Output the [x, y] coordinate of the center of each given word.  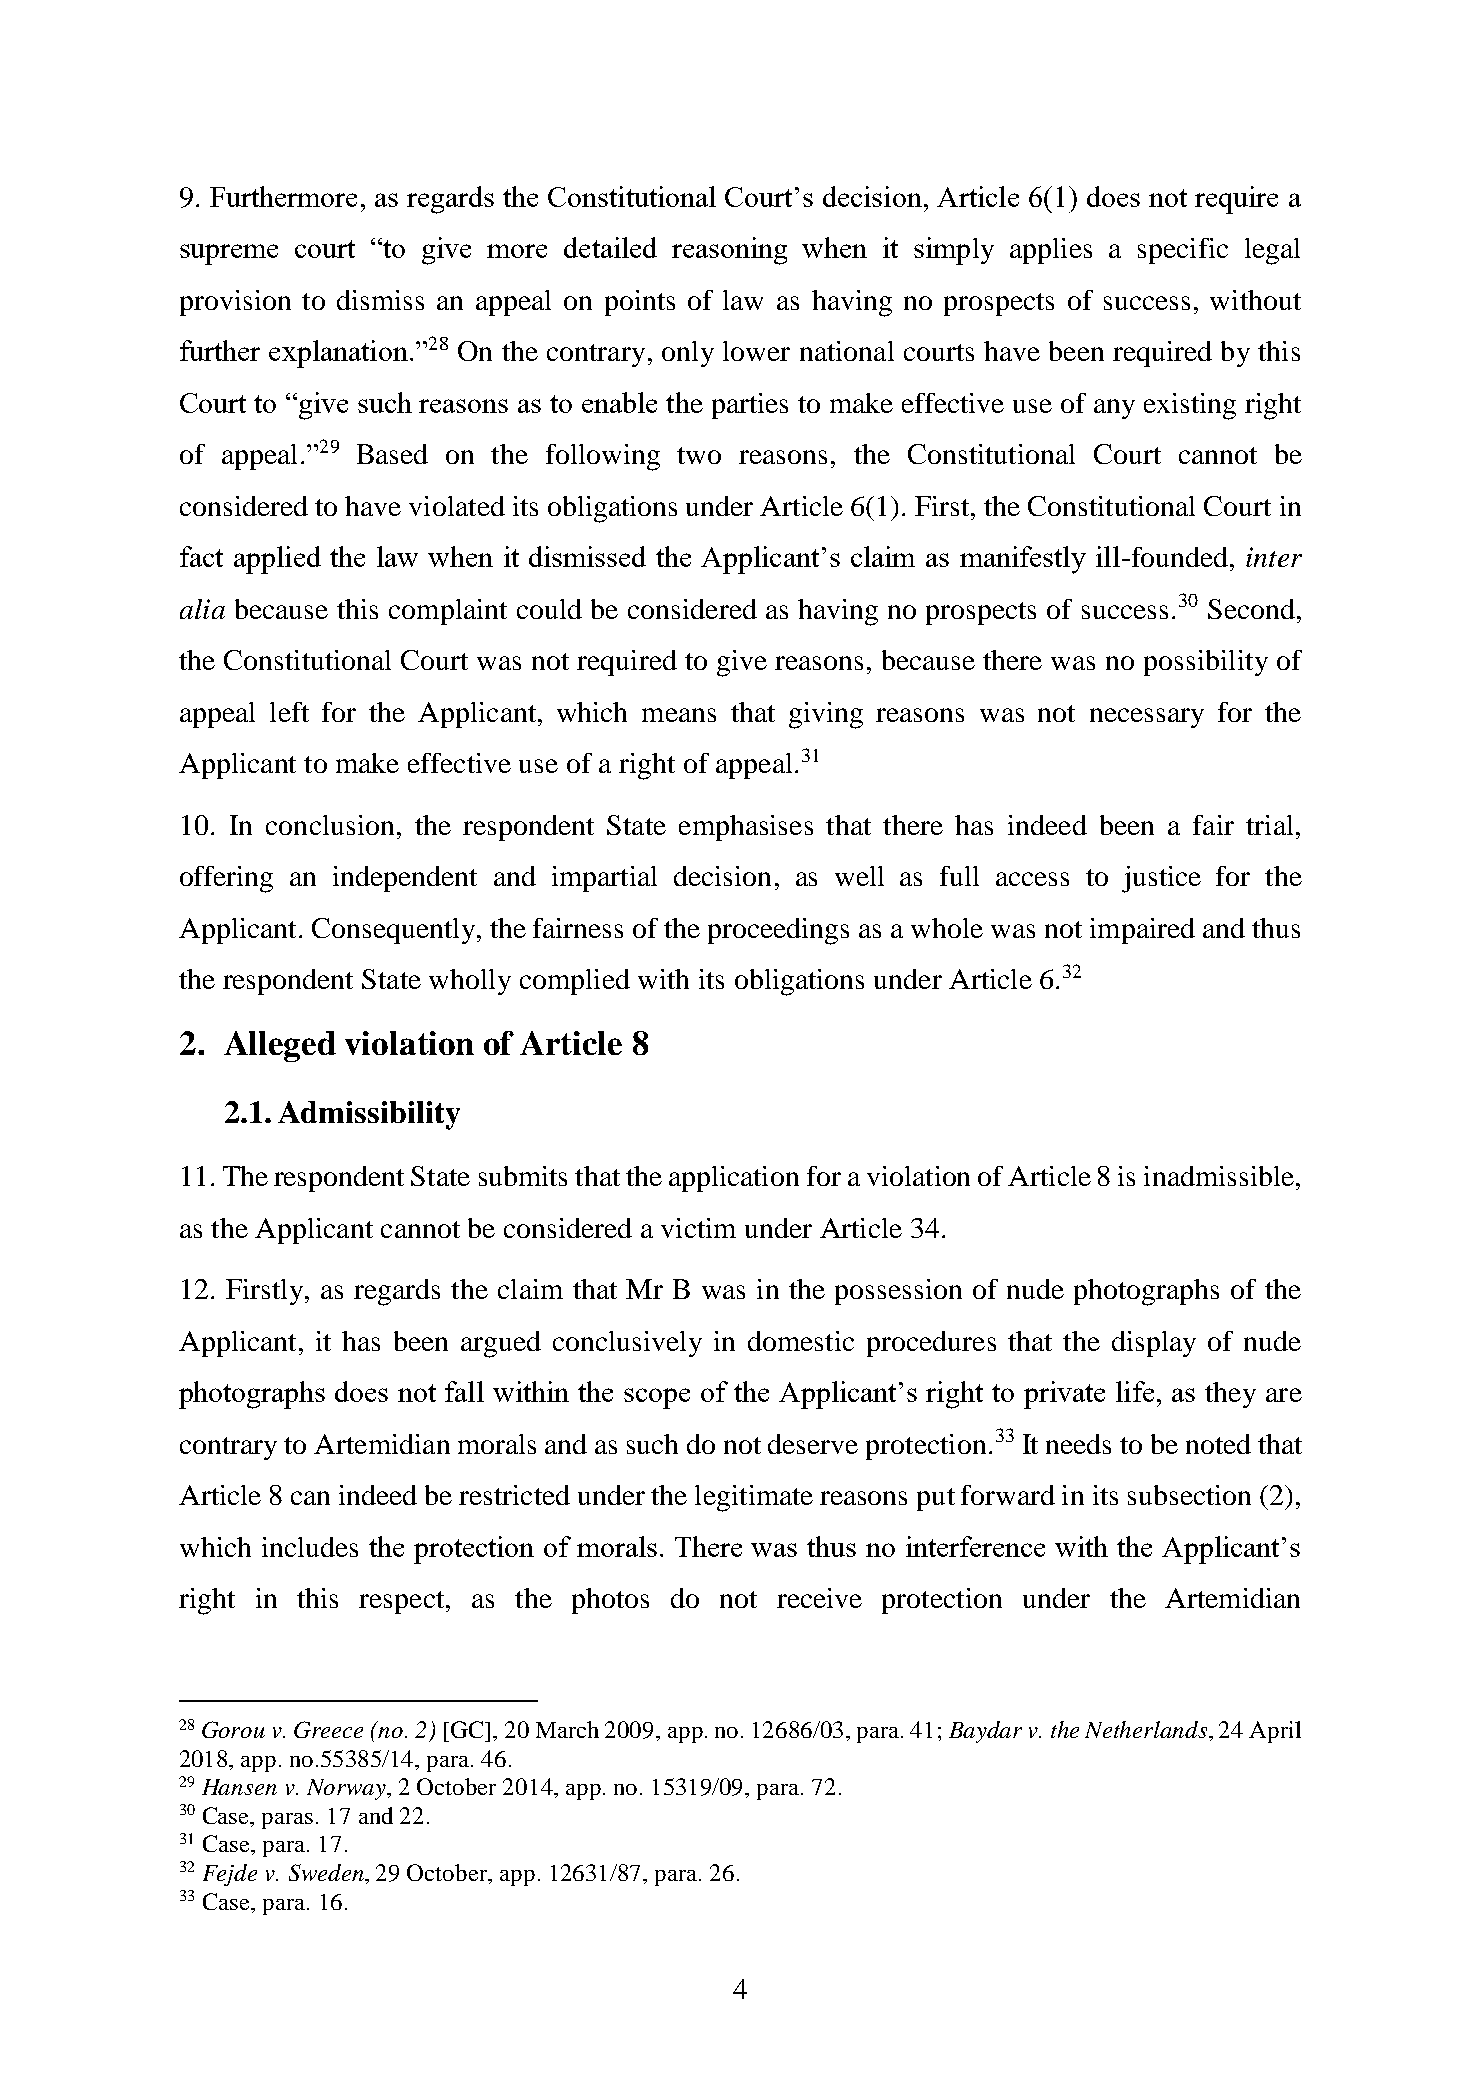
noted [1218, 1444]
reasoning [729, 251]
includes [310, 1547]
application [734, 1179]
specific [1183, 251]
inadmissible [1219, 1176]
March [567, 1729]
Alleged [280, 1046]
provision [235, 303]
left [289, 712]
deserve [813, 1444]
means [679, 715]
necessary [1147, 718]
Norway [347, 1789]
